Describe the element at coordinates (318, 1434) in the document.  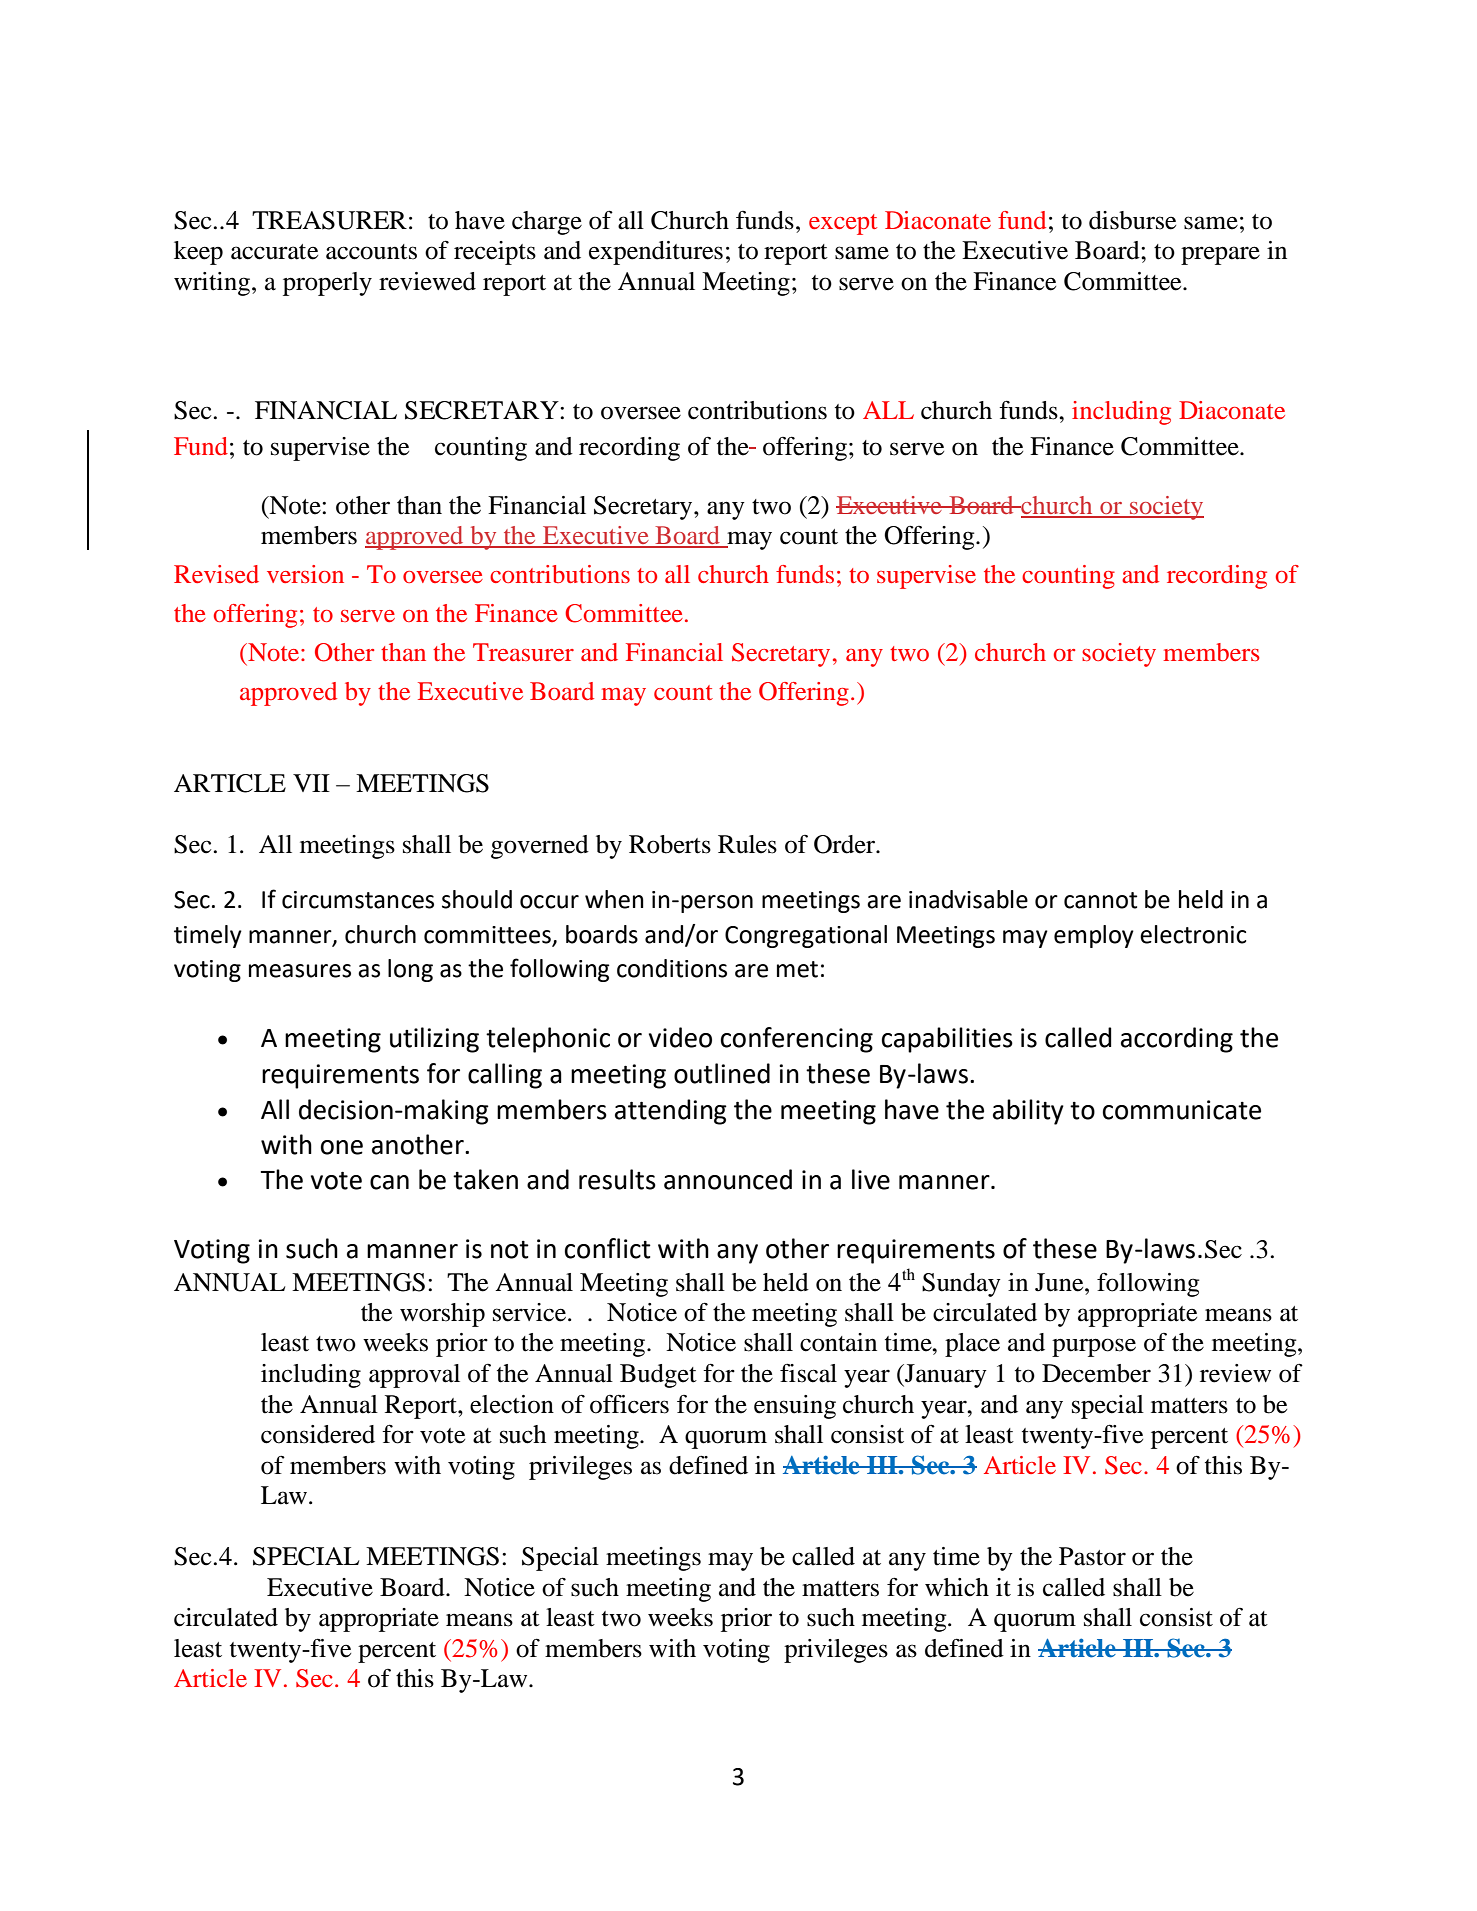
I see `considered` at that location.
